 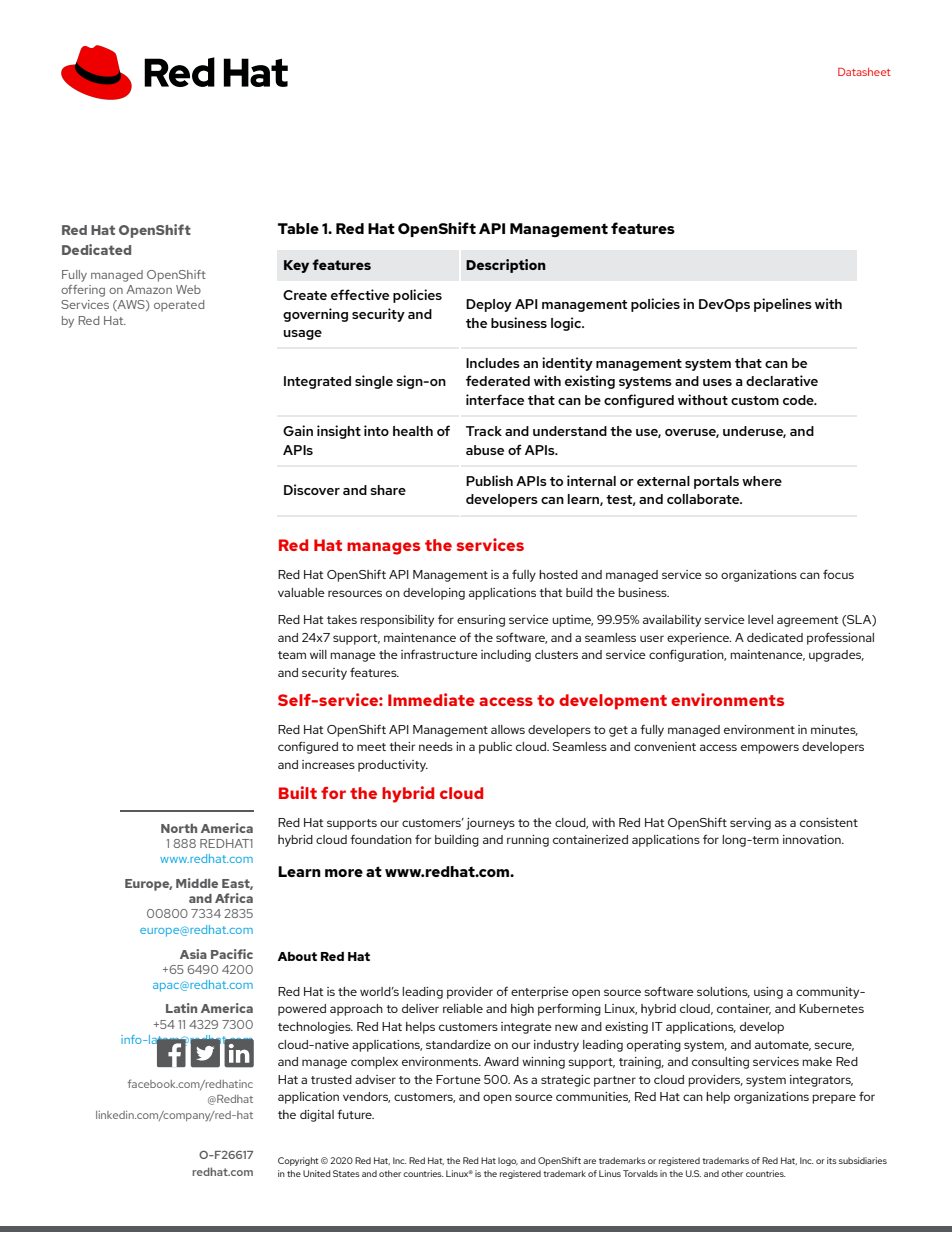 I want to click on innovation, so click(x=813, y=839).
